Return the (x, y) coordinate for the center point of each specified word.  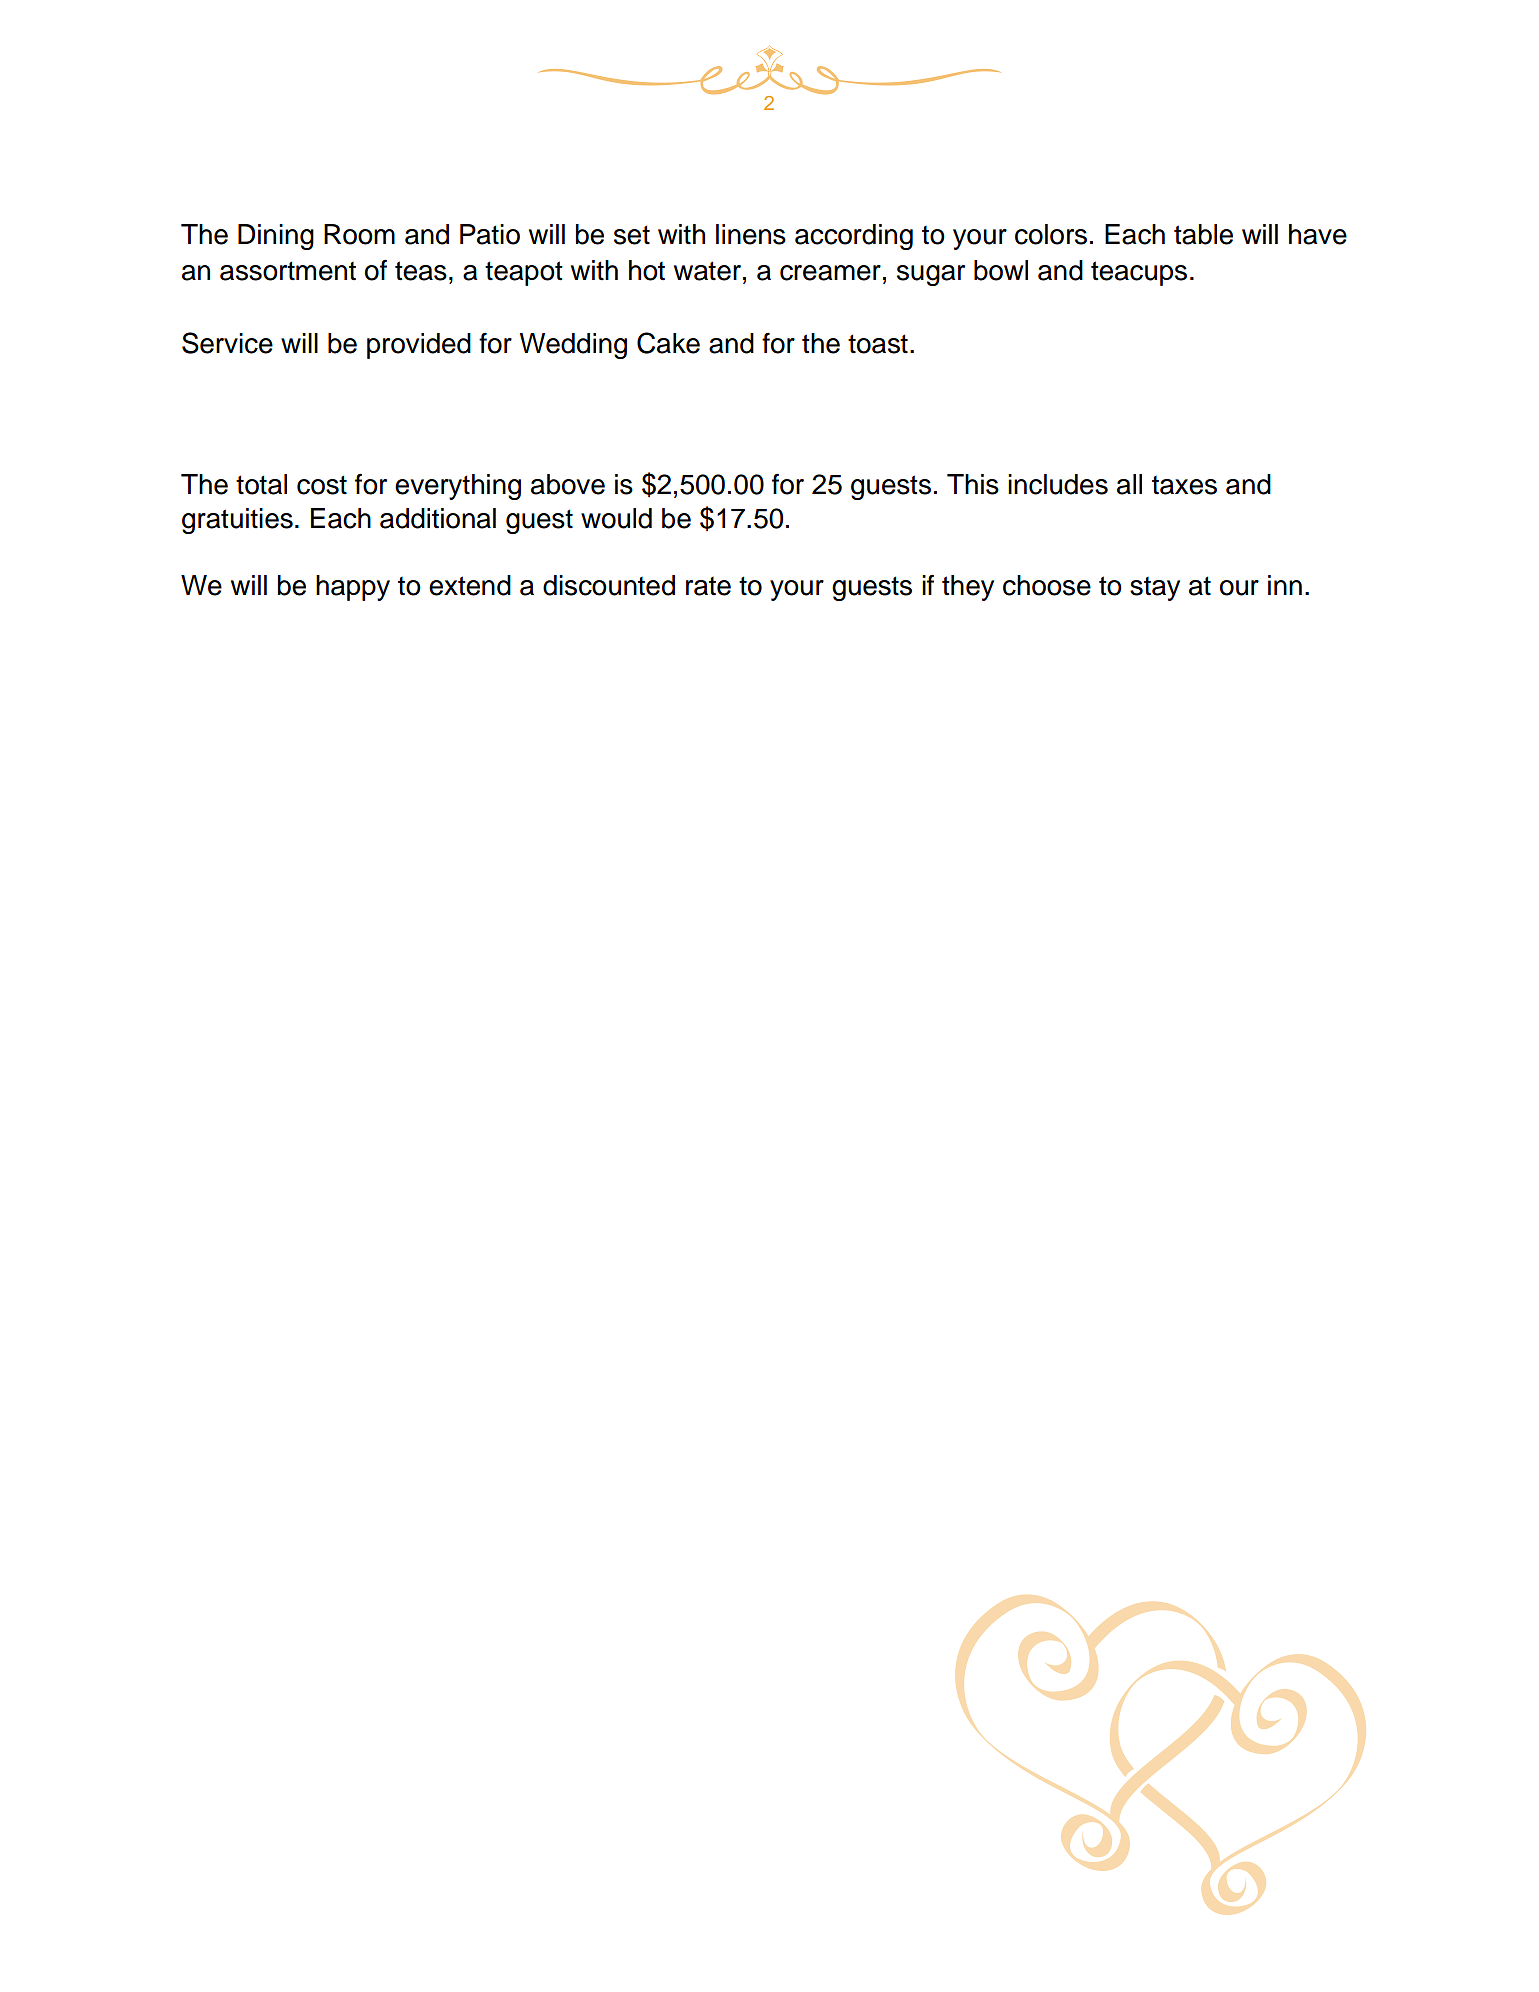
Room (359, 234)
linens (751, 234)
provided (419, 346)
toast (878, 344)
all (1129, 484)
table (1203, 234)
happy (353, 588)
